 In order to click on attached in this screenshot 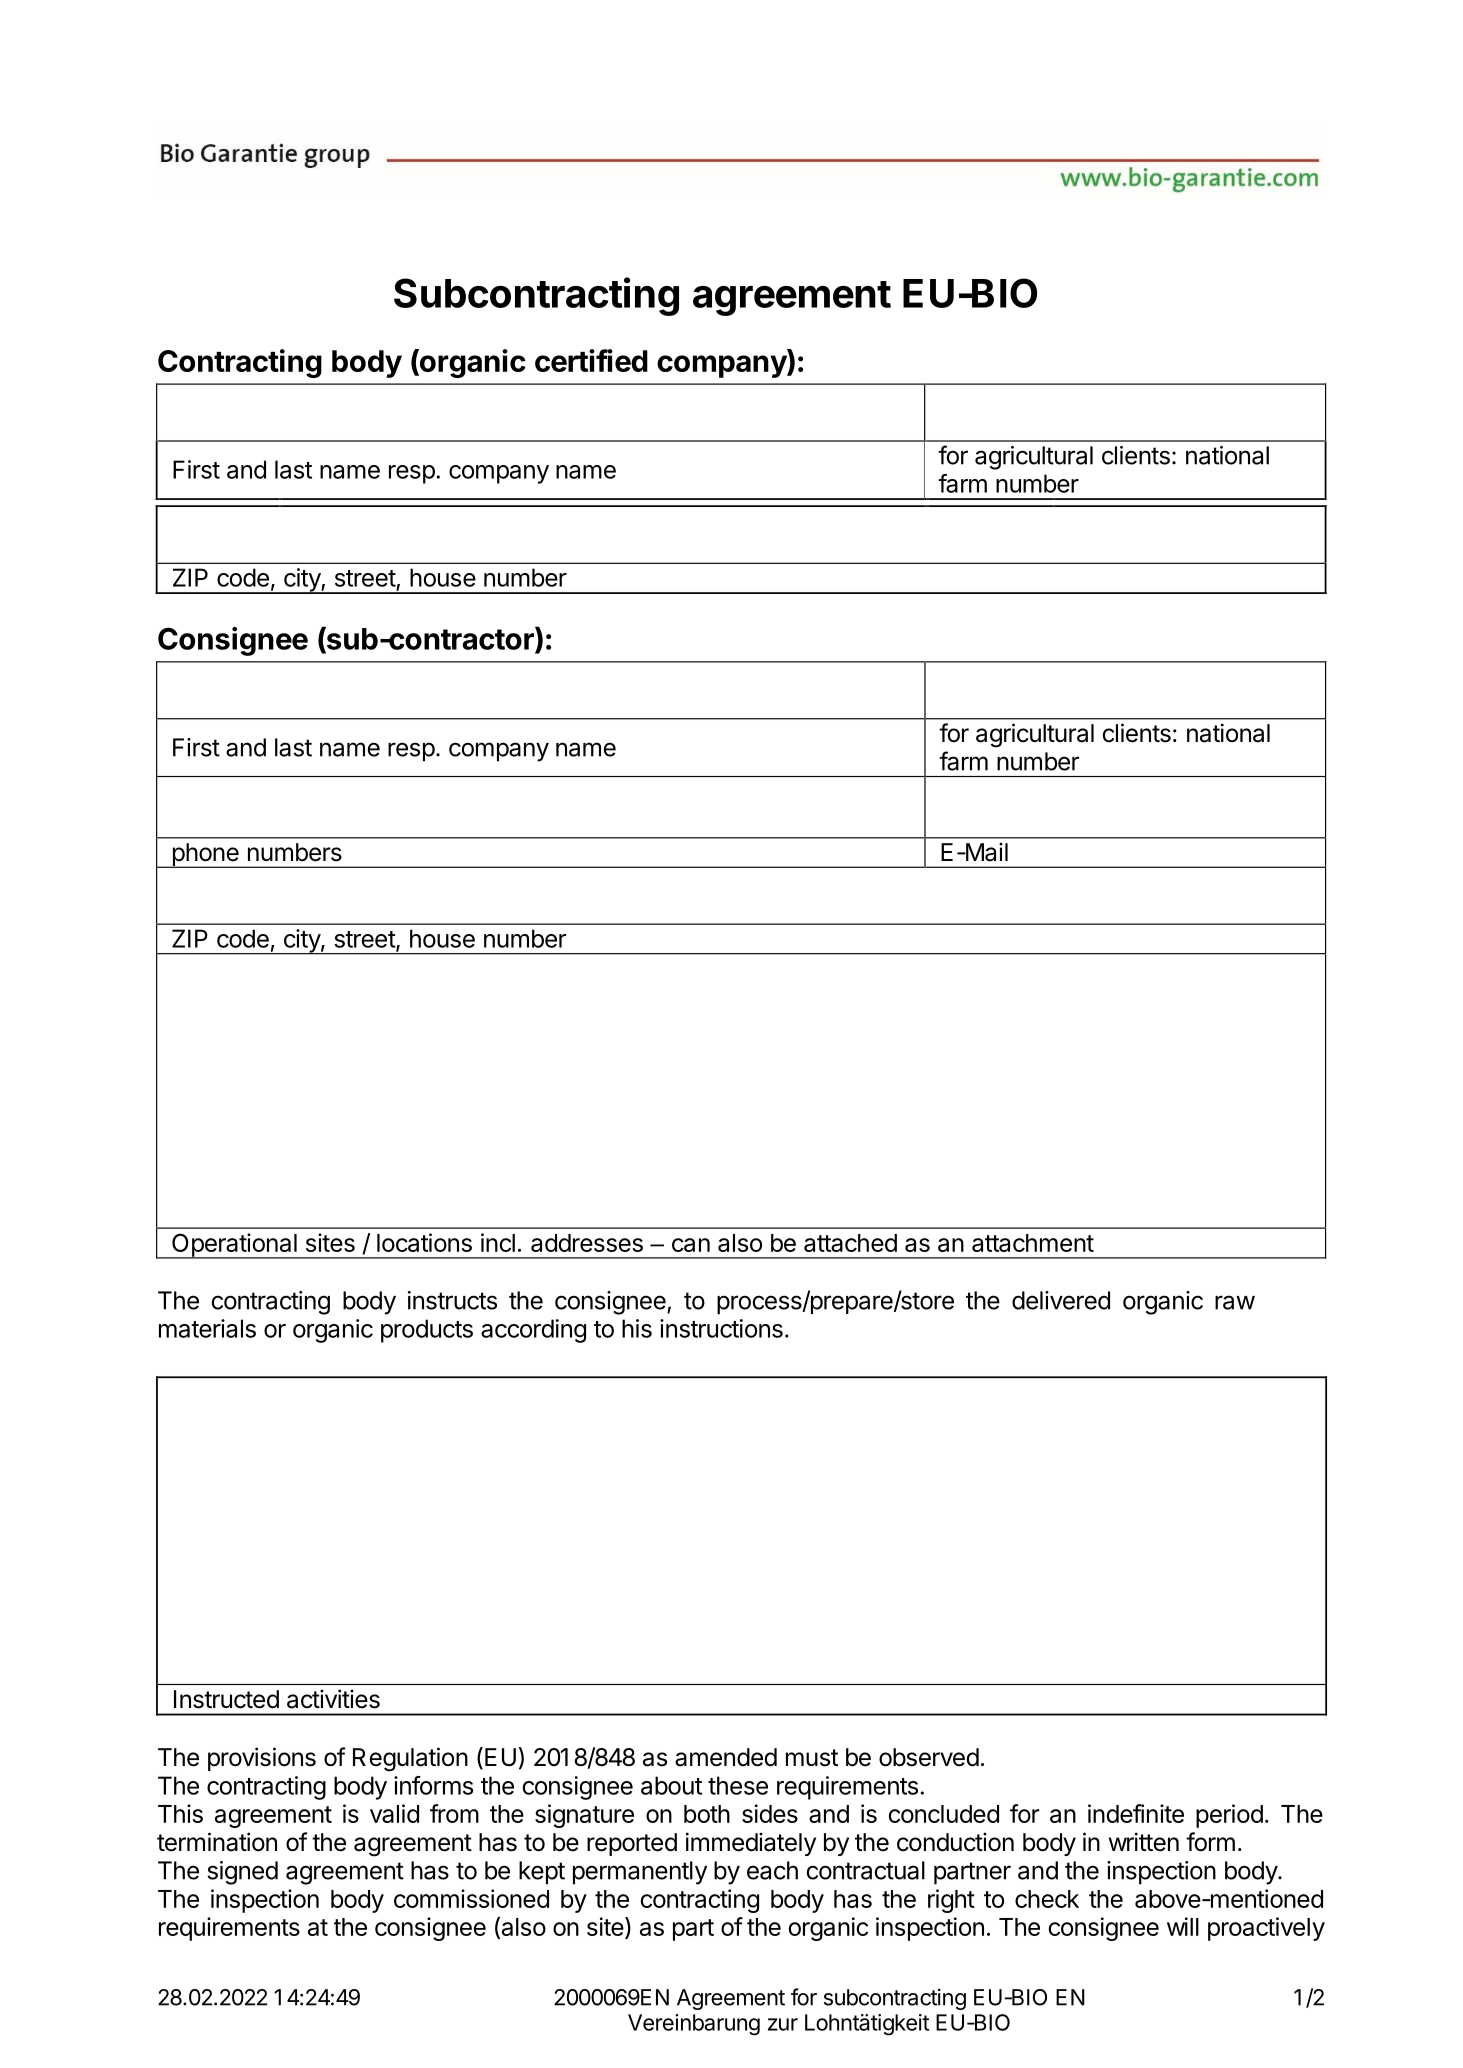, I will do `click(850, 1243)`.
